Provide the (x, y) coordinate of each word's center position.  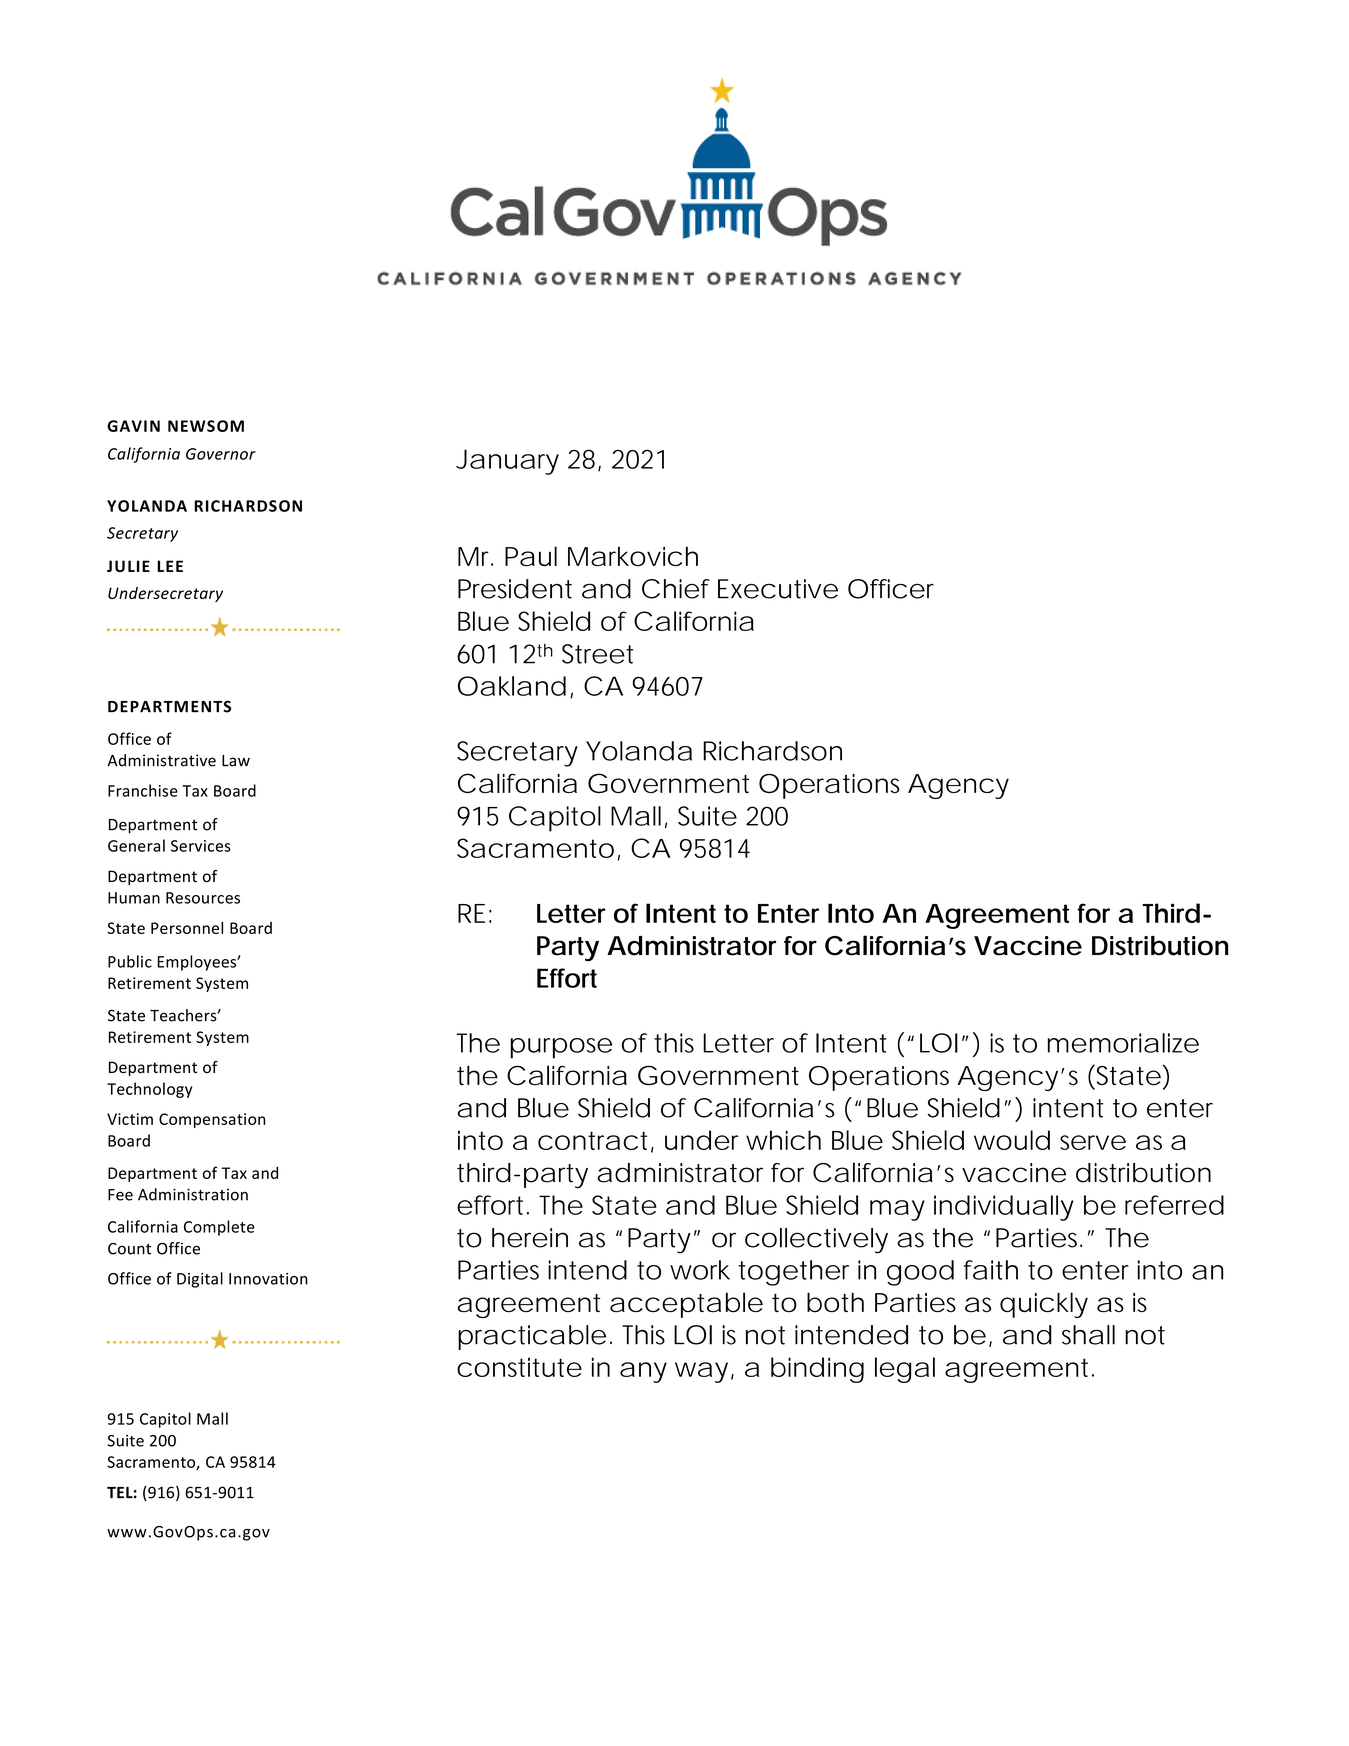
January (507, 462)
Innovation (268, 1279)
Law (236, 761)
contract (596, 1141)
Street (597, 654)
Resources (203, 898)
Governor (221, 454)
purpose (561, 1048)
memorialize (1123, 1043)
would (1012, 1140)
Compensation (212, 1120)
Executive (778, 589)
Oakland (512, 686)
